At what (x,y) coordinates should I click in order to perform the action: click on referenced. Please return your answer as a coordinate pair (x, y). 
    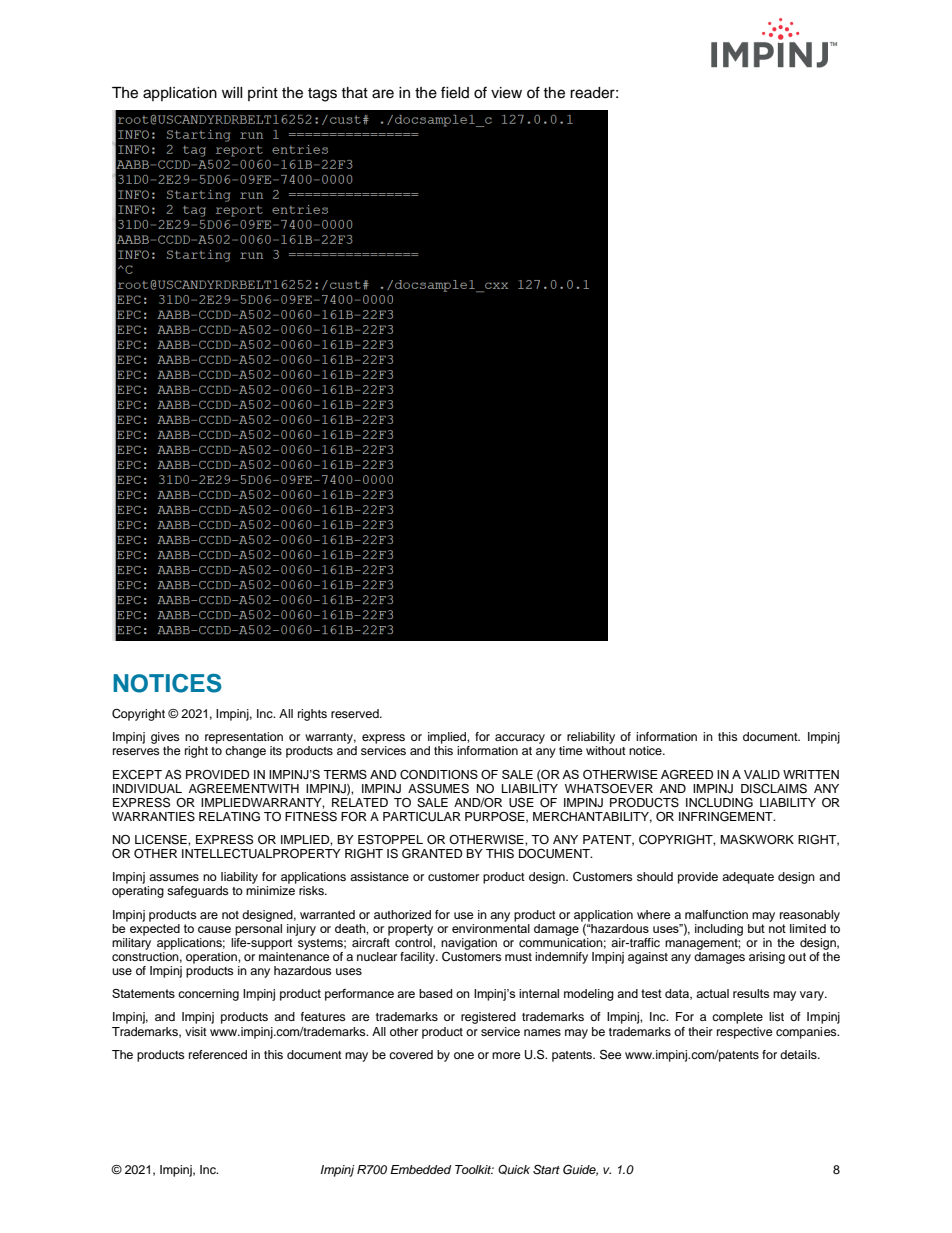
    Looking at the image, I should click on (218, 1054).
